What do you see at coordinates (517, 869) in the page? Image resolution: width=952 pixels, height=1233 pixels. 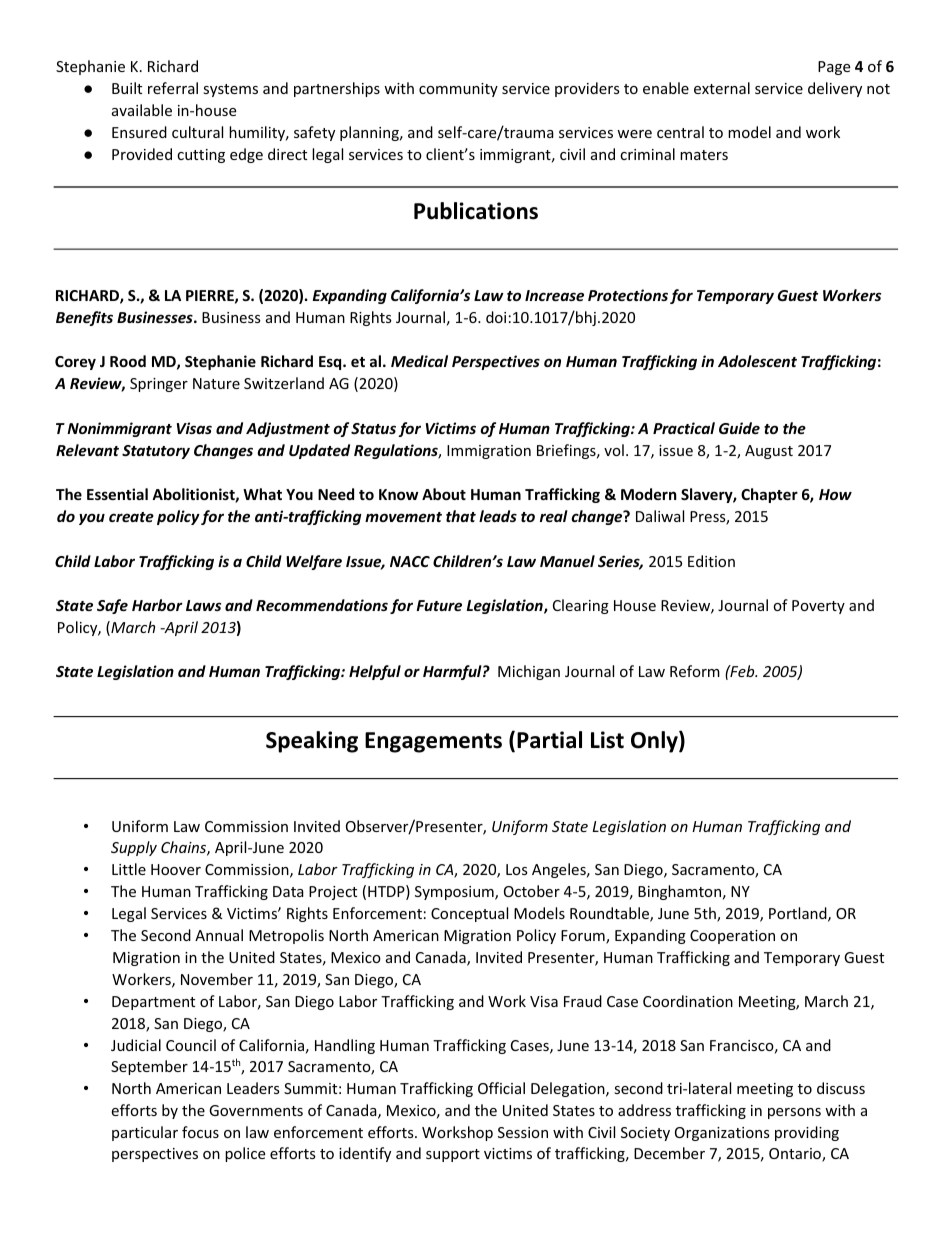 I see `Los` at bounding box center [517, 869].
